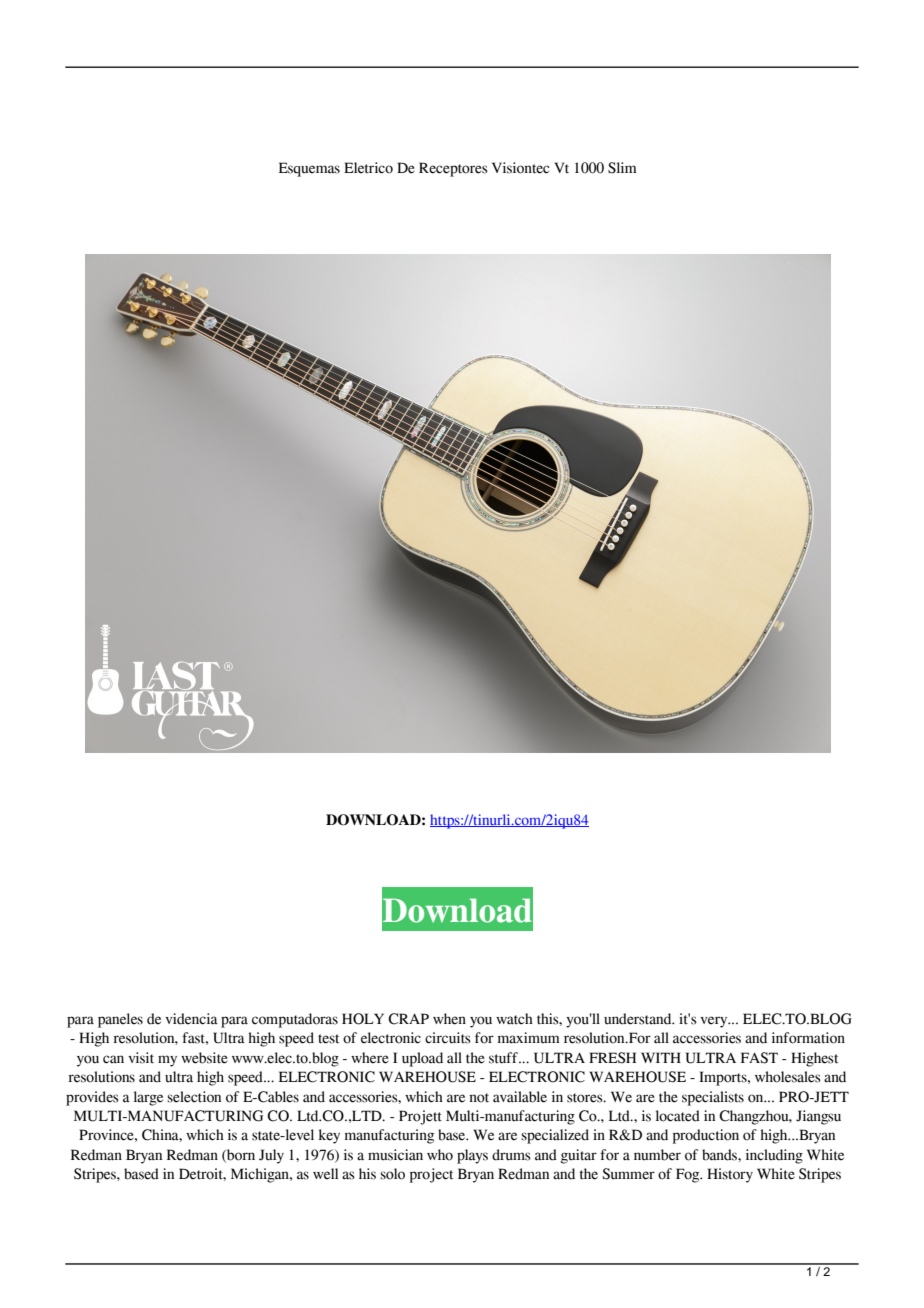 The width and height of the page is (924, 1308). I want to click on website, so click(204, 1058).
